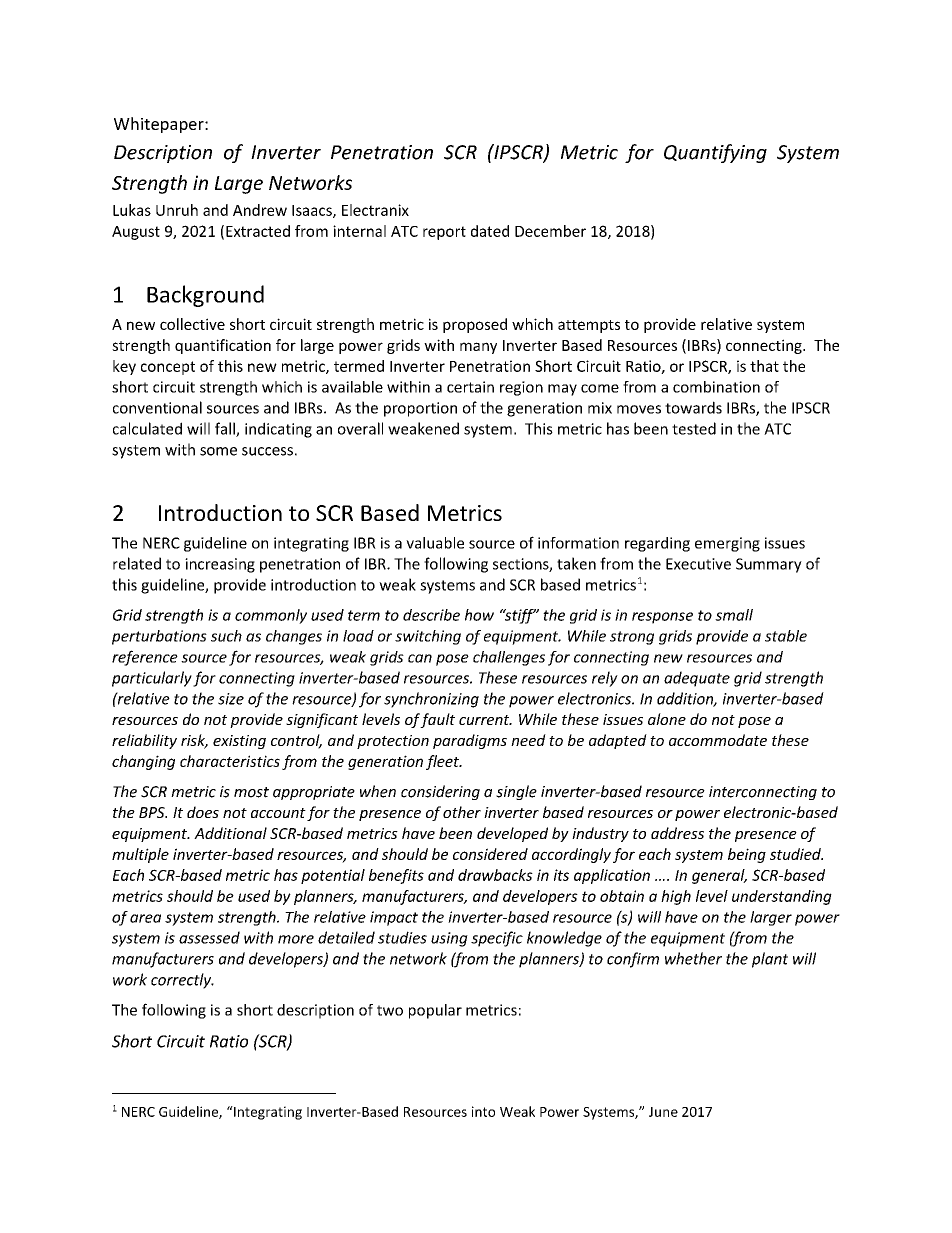  What do you see at coordinates (182, 981) in the screenshot?
I see `correctly` at bounding box center [182, 981].
